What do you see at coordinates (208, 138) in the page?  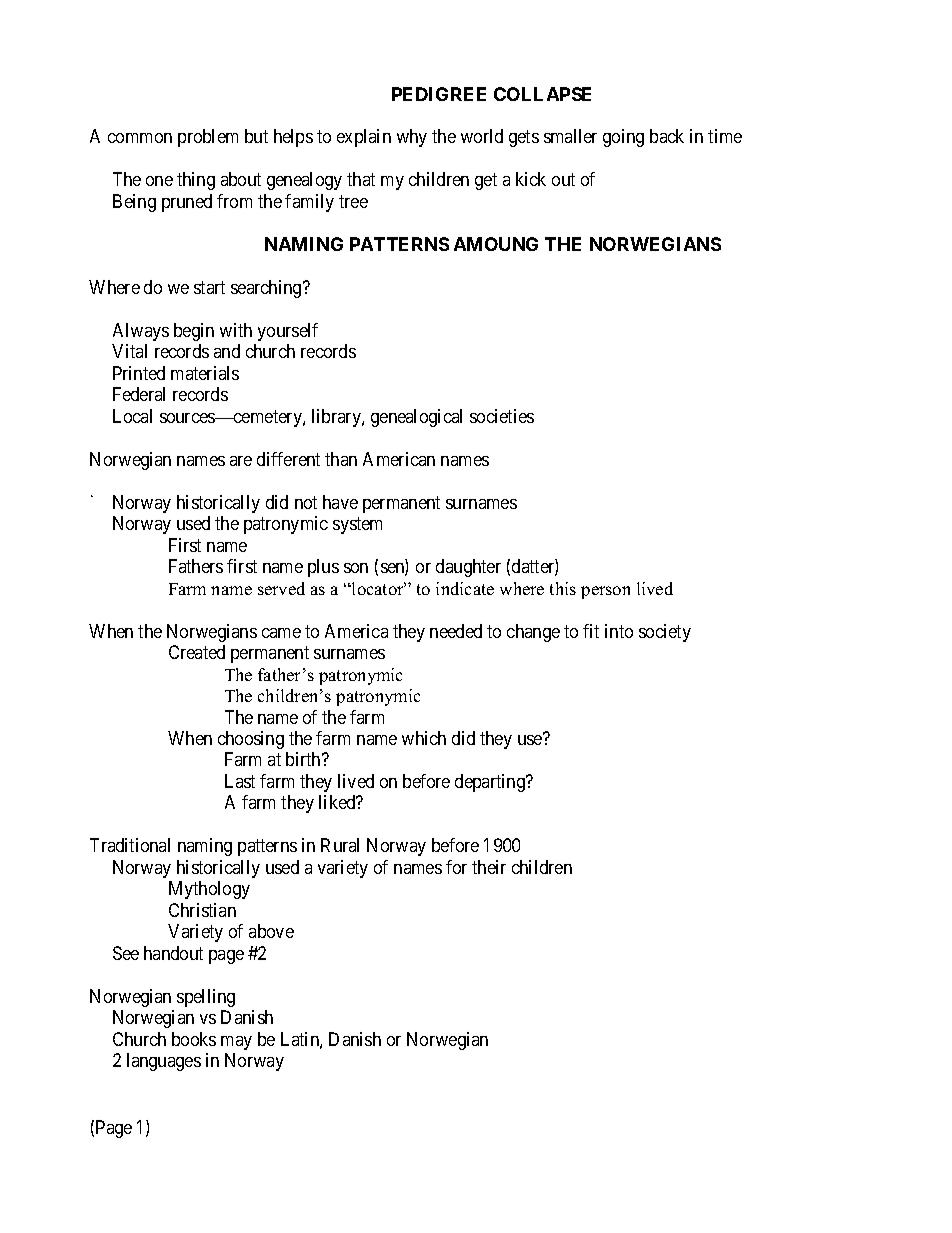 I see `problem` at bounding box center [208, 138].
